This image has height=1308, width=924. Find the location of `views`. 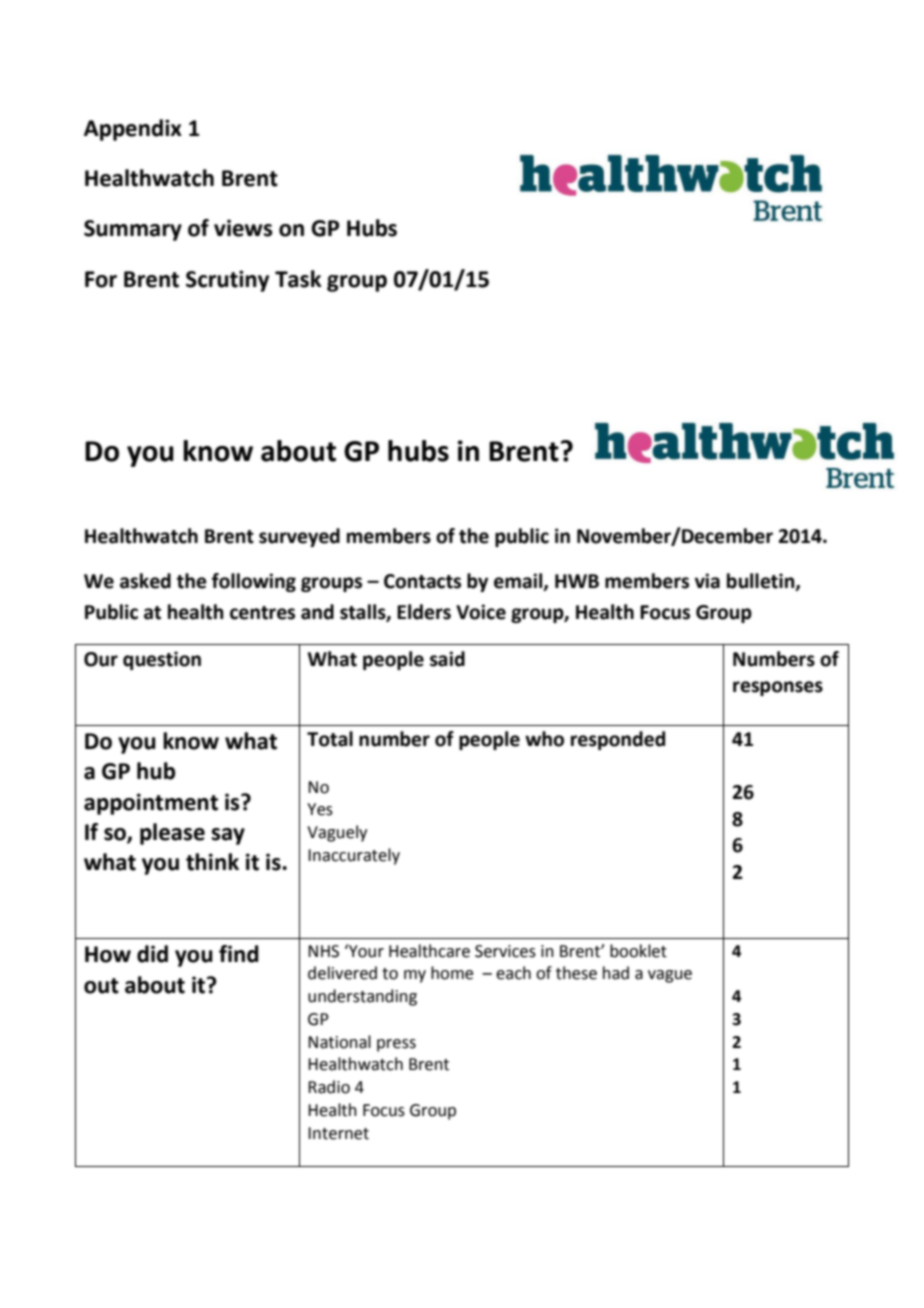

views is located at coordinates (243, 228).
